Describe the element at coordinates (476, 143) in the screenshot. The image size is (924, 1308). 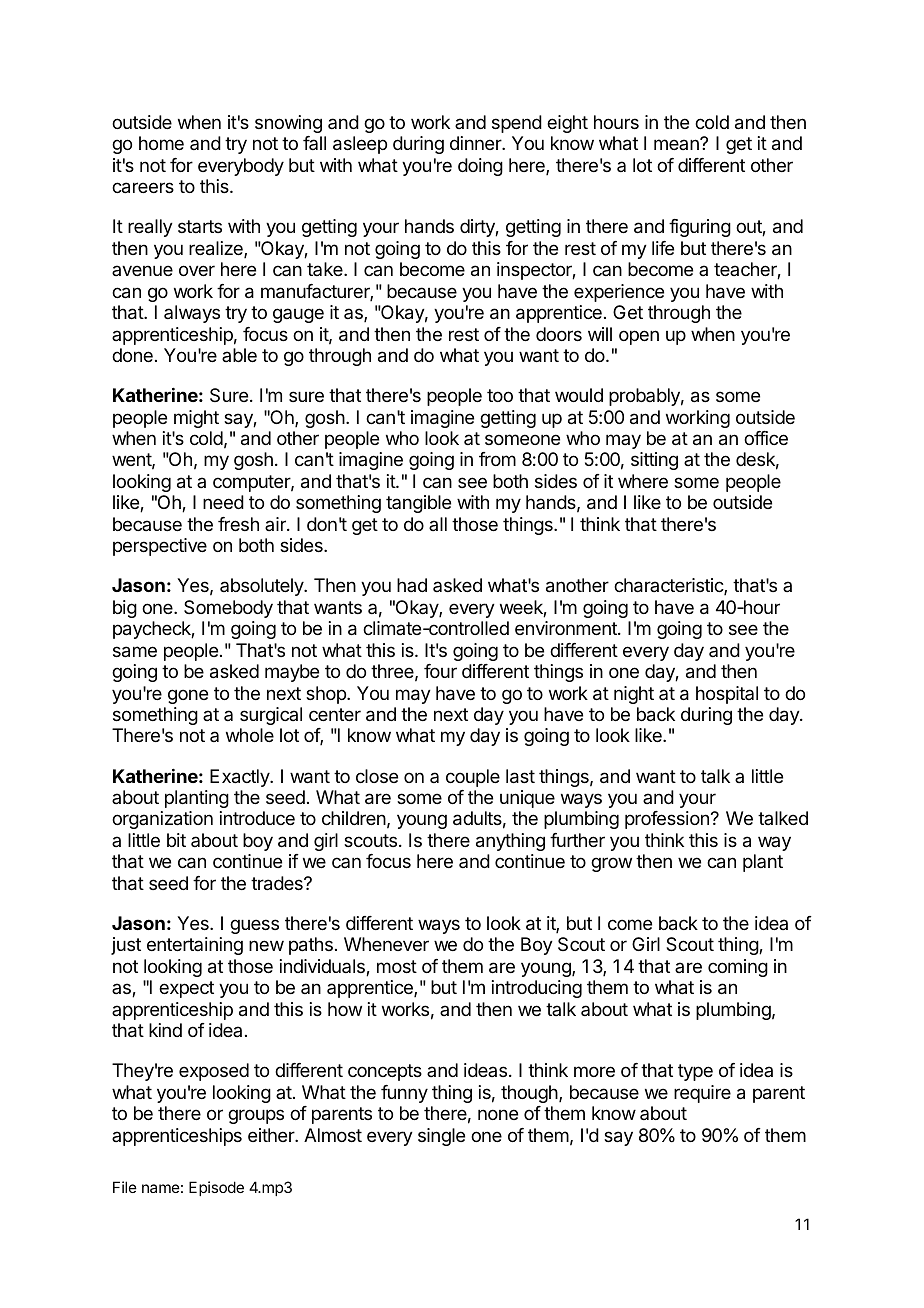
I see `dinner` at that location.
